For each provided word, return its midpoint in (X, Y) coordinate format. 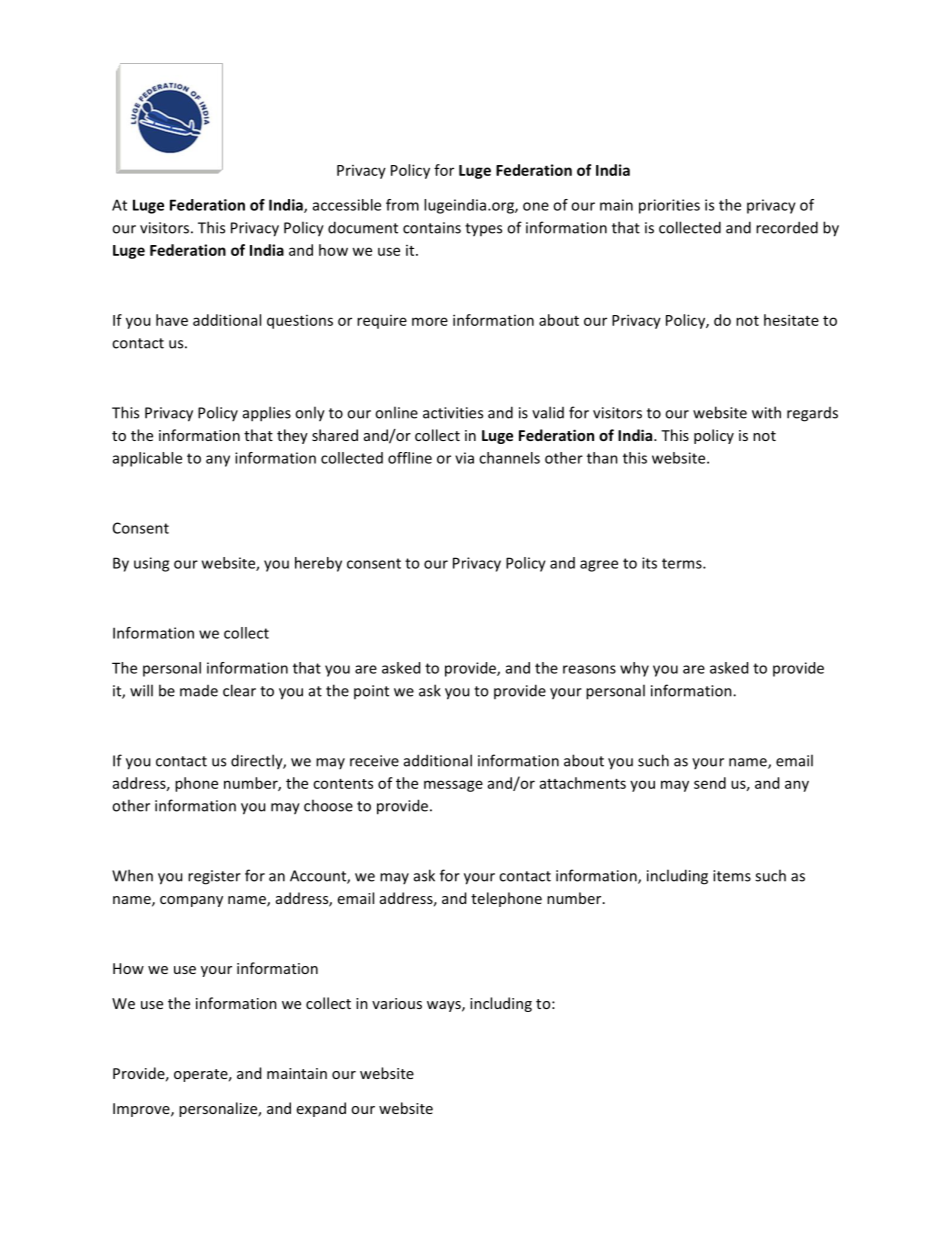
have (172, 320)
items (732, 876)
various (397, 1003)
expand (321, 1109)
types (483, 230)
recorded (787, 227)
